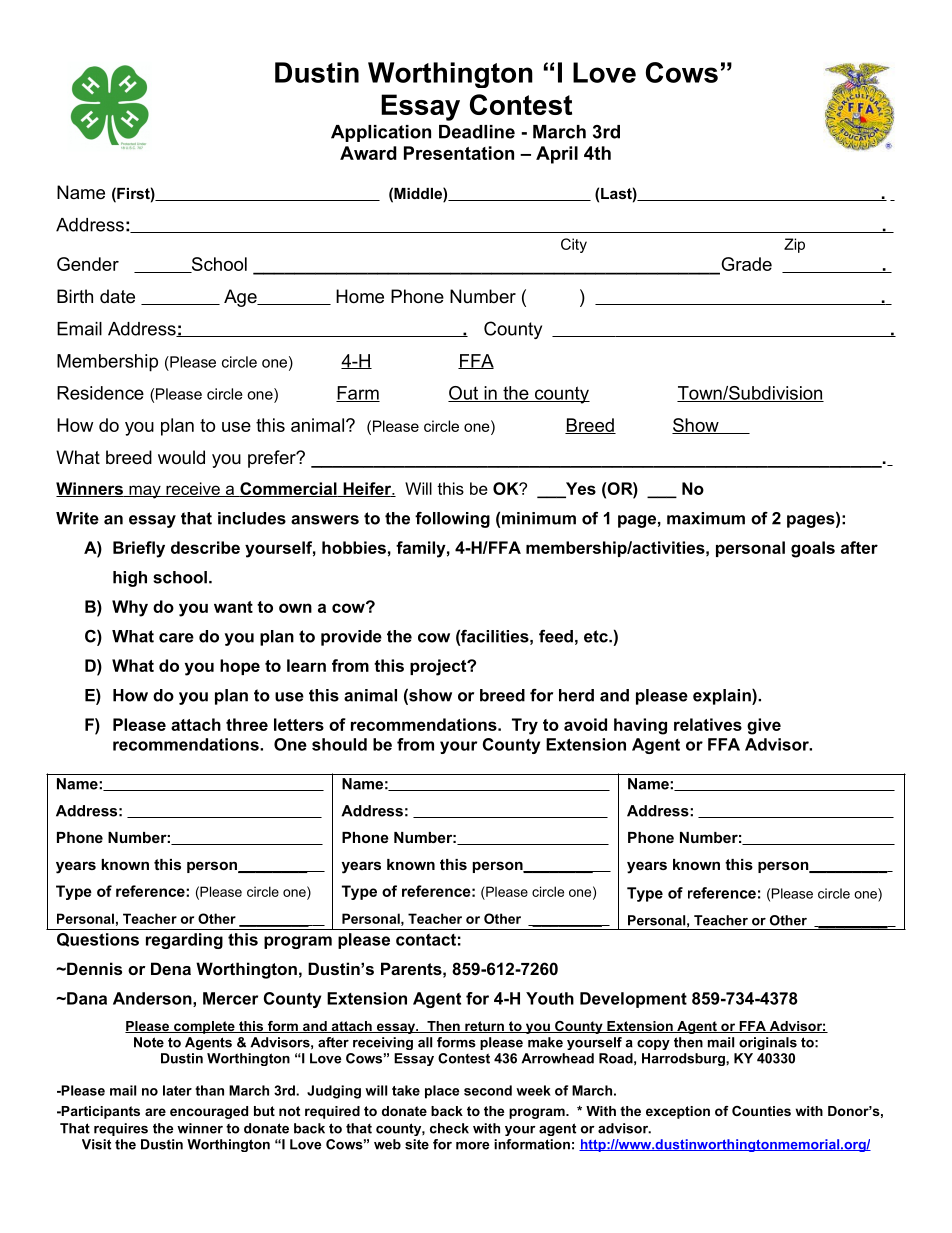 Image resolution: width=952 pixels, height=1233 pixels. I want to click on Residence, so click(100, 393).
